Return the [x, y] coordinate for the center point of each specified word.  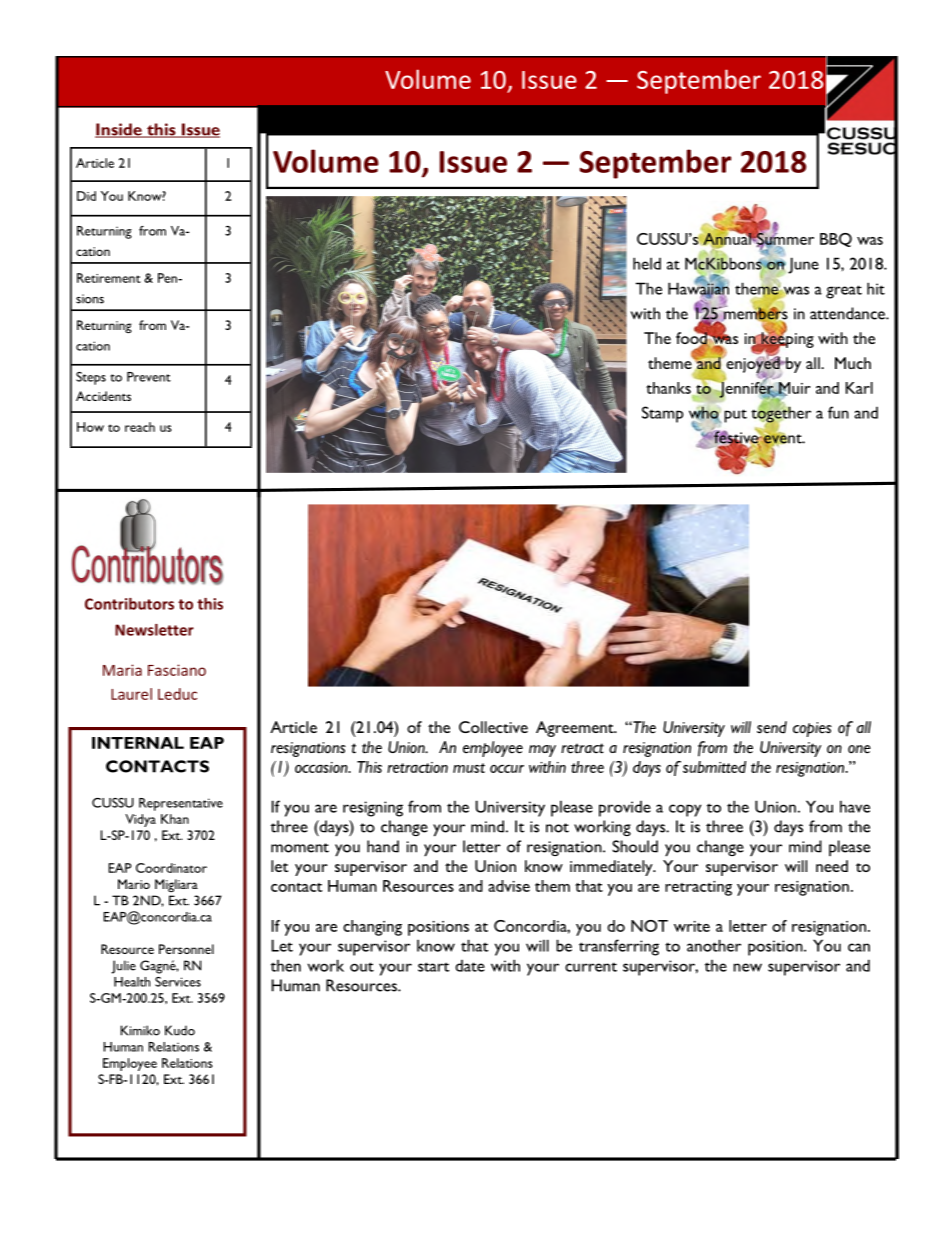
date [470, 966]
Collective [493, 727]
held [647, 263]
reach [140, 427]
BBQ [836, 240]
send [772, 727]
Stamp [663, 414]
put [735, 416]
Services [178, 982]
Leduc [177, 694]
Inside [119, 130]
